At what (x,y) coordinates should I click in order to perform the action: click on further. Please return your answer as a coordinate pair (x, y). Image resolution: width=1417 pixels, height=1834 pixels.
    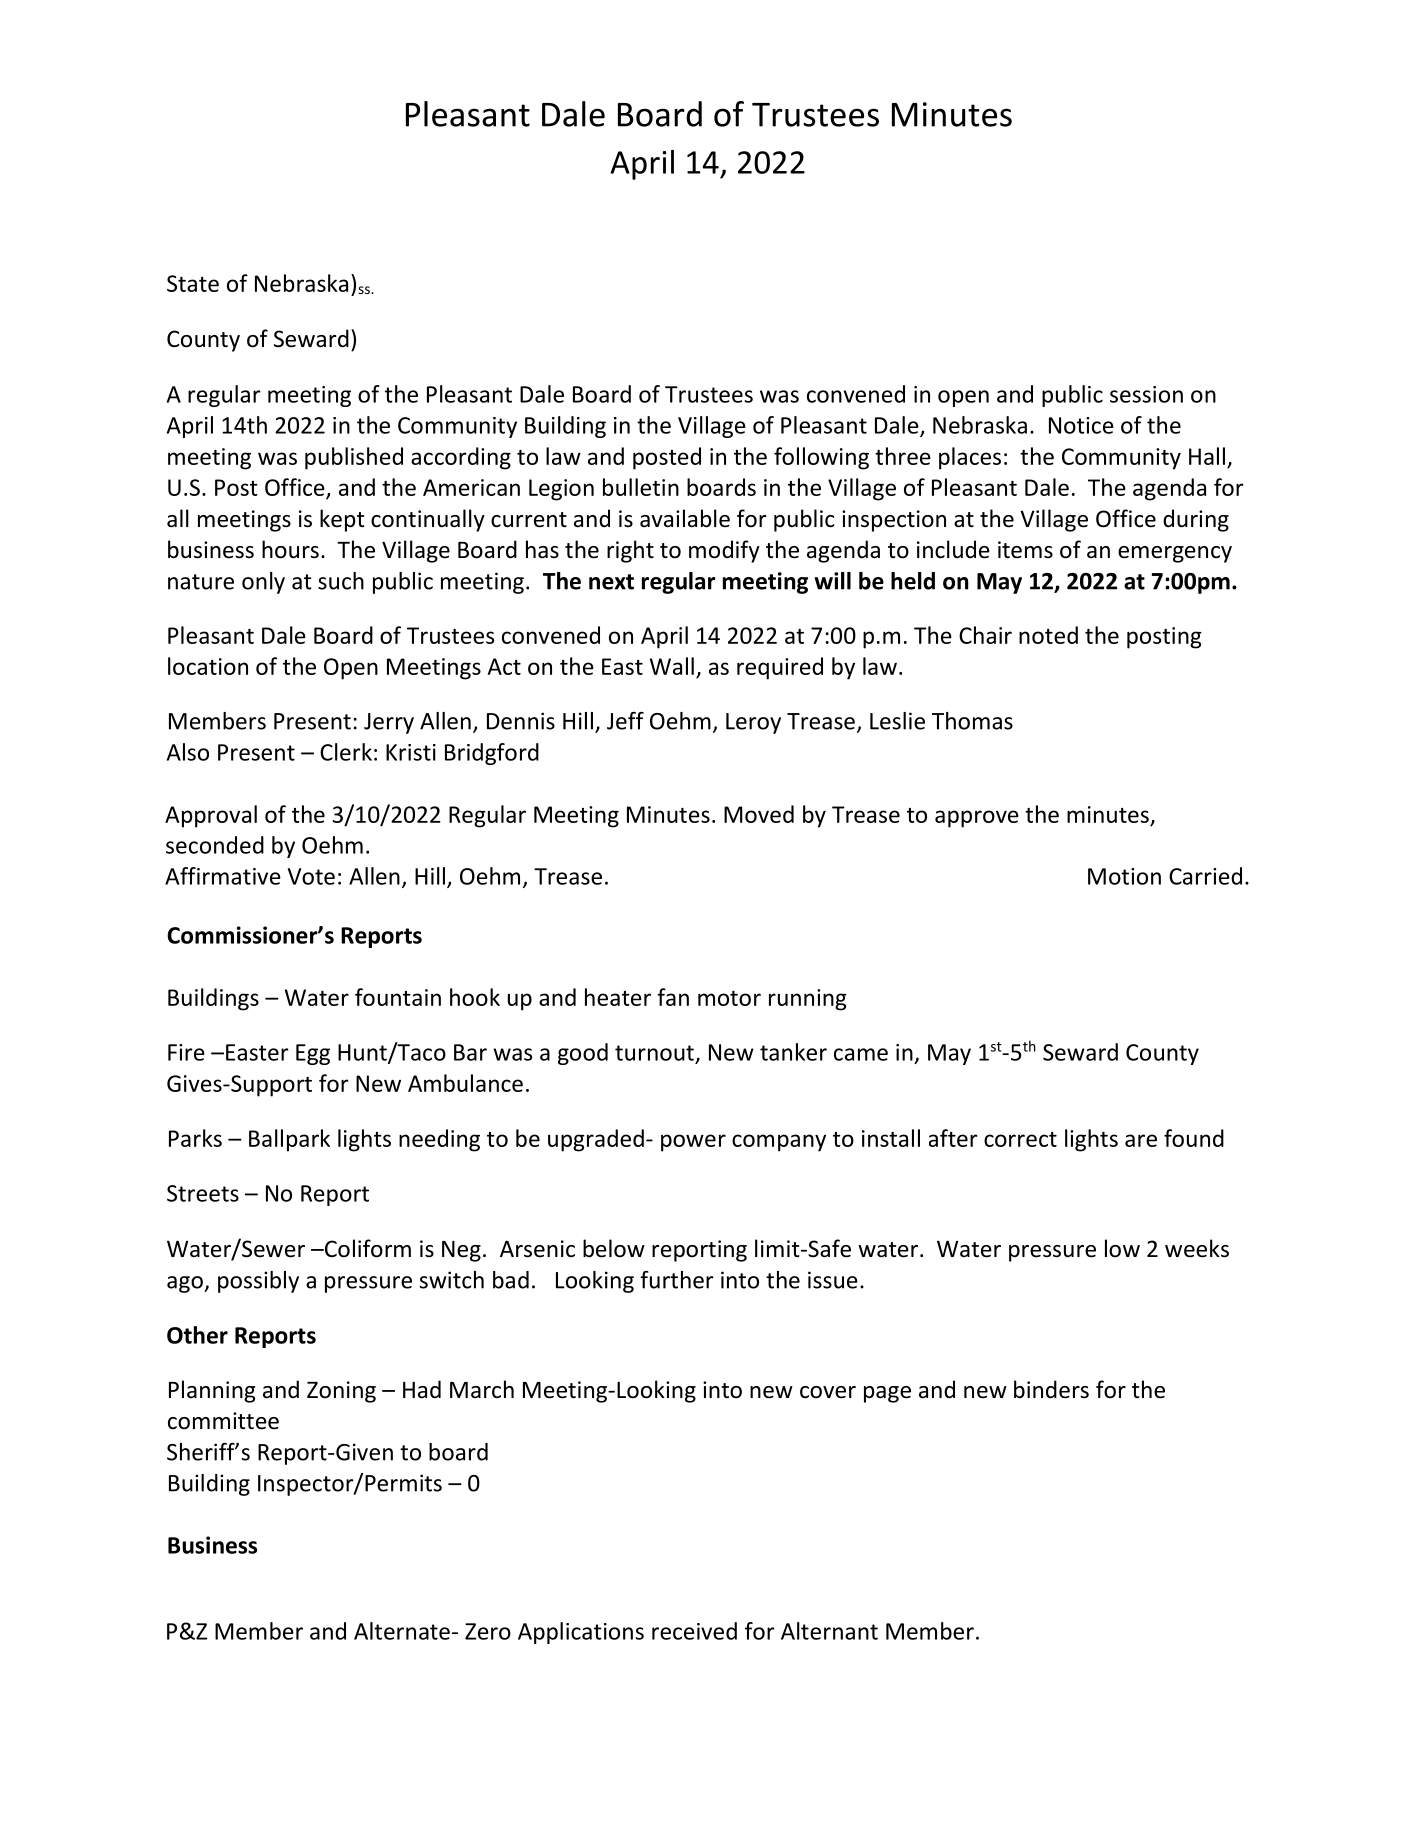
    Looking at the image, I should click on (677, 1280).
